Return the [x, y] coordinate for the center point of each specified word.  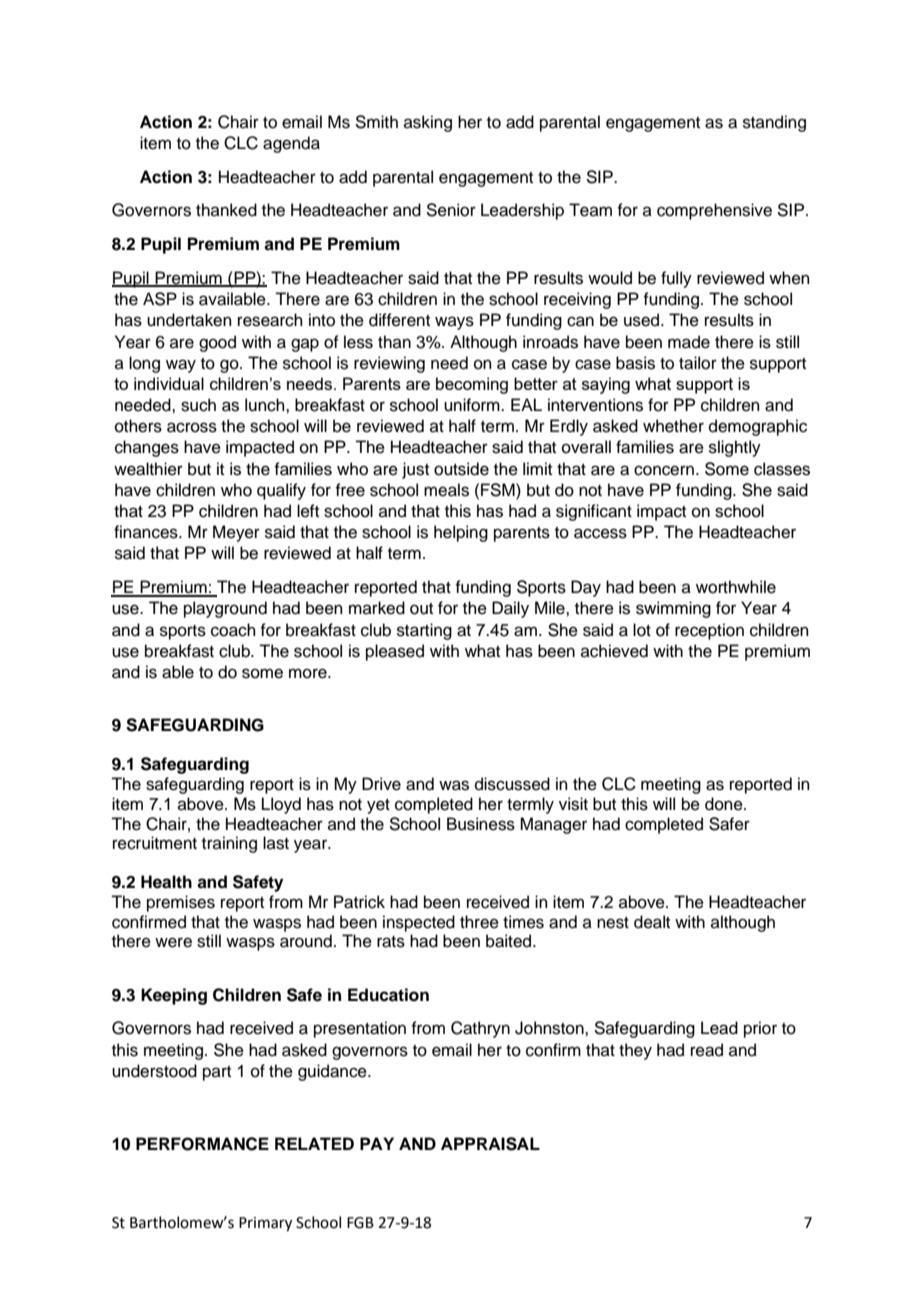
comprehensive [714, 211]
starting [424, 631]
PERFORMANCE [202, 1144]
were [173, 942]
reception [709, 631]
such [198, 405]
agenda [291, 144]
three [479, 922]
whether [673, 426]
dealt [652, 922]
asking [428, 123]
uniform [473, 405]
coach [233, 630]
